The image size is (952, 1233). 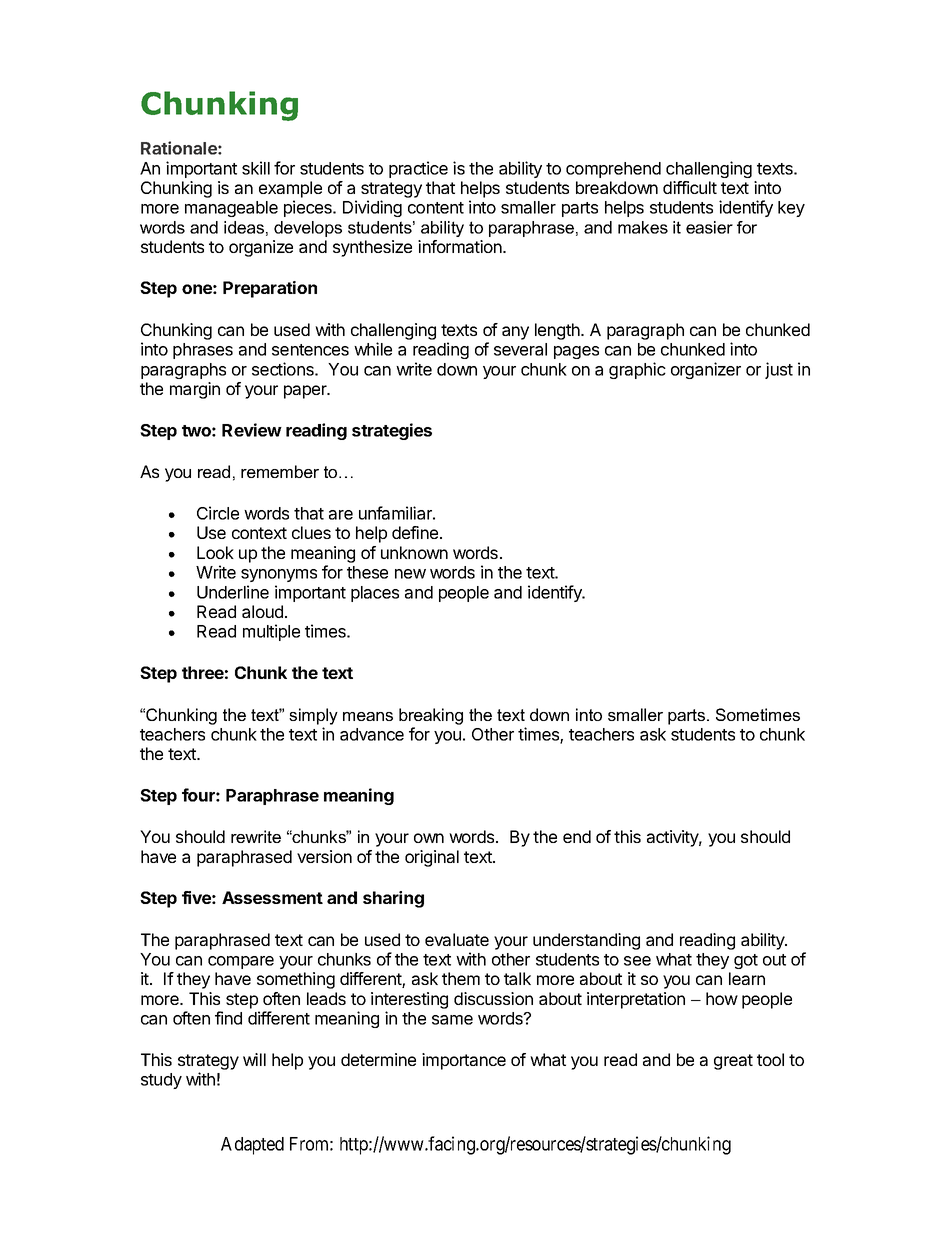 I want to click on manageable, so click(x=231, y=209).
